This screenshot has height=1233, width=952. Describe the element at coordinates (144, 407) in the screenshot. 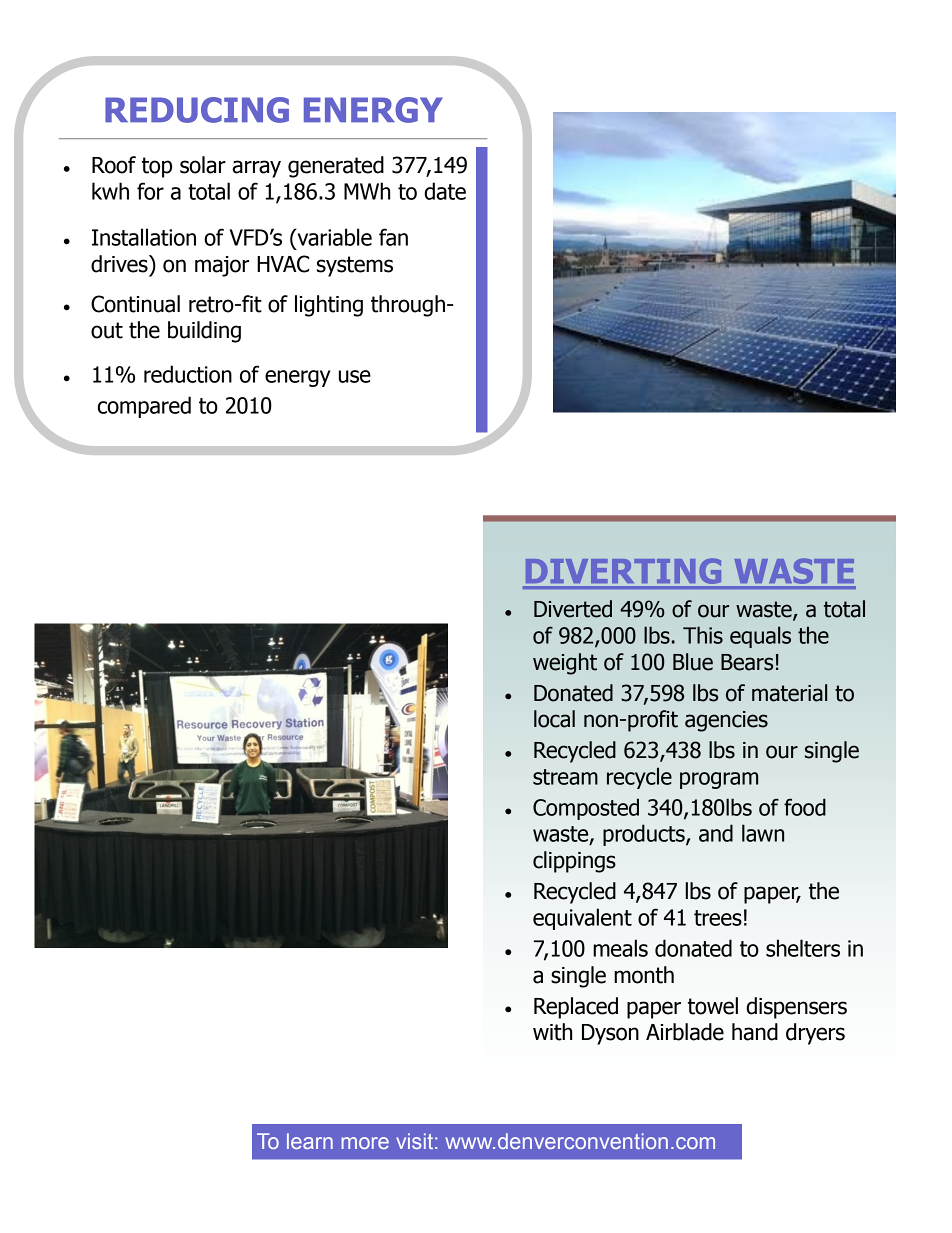

I see `compared` at that location.
